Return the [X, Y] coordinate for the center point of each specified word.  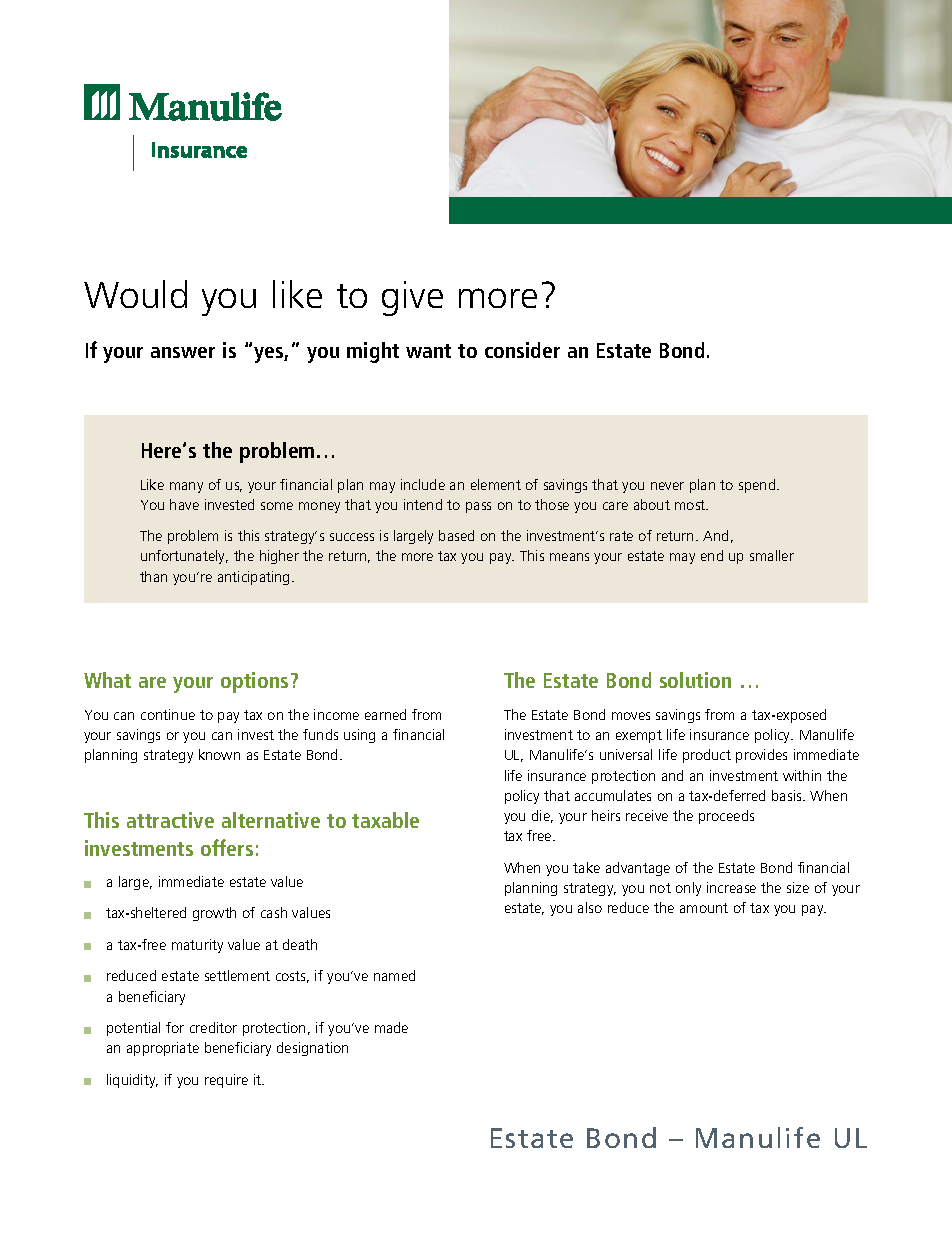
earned [385, 714]
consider [522, 350]
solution [695, 680]
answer [183, 352]
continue [168, 714]
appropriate [163, 1049]
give [412, 298]
